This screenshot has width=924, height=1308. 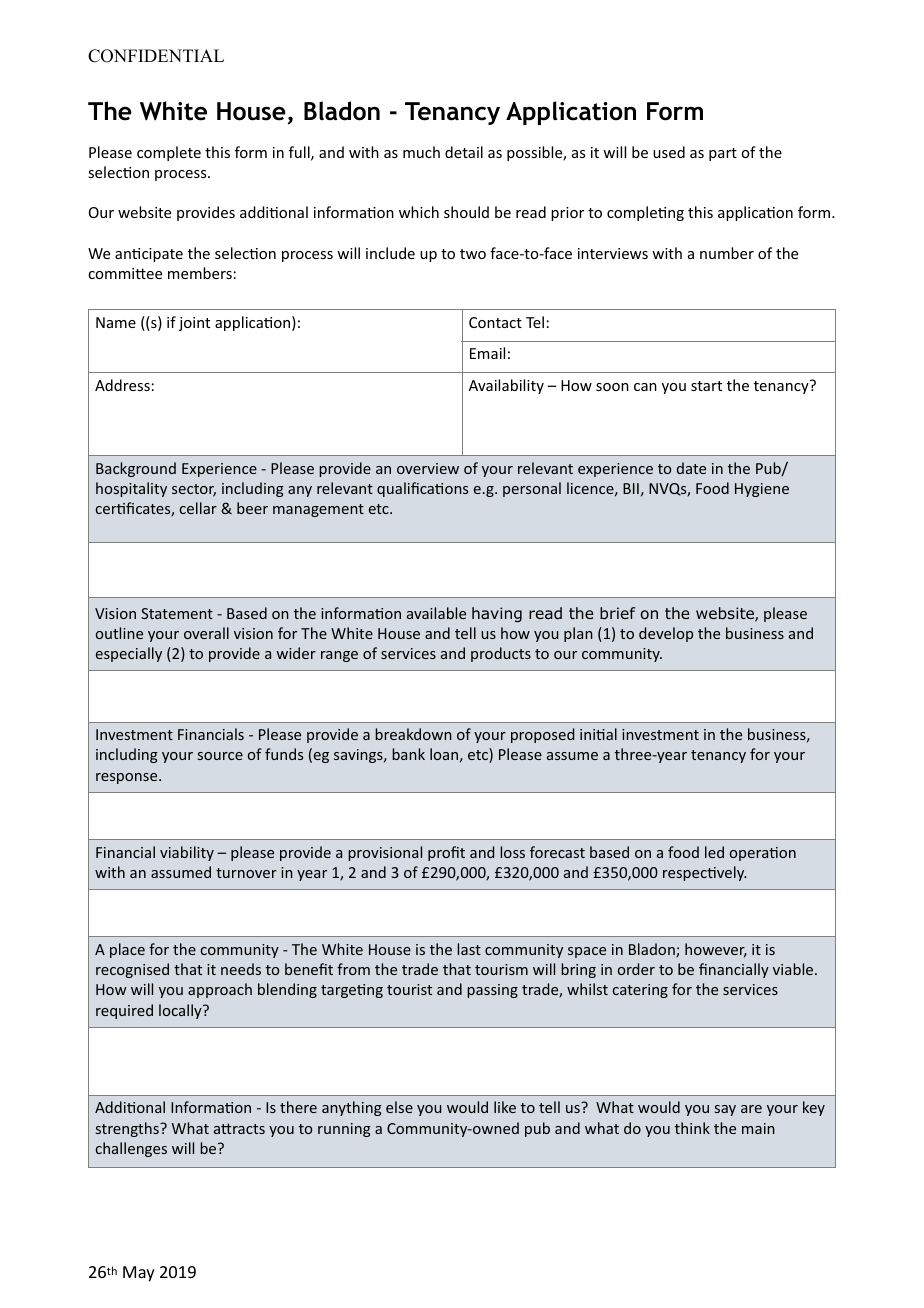 What do you see at coordinates (464, 152) in the screenshot?
I see `detail` at bounding box center [464, 152].
